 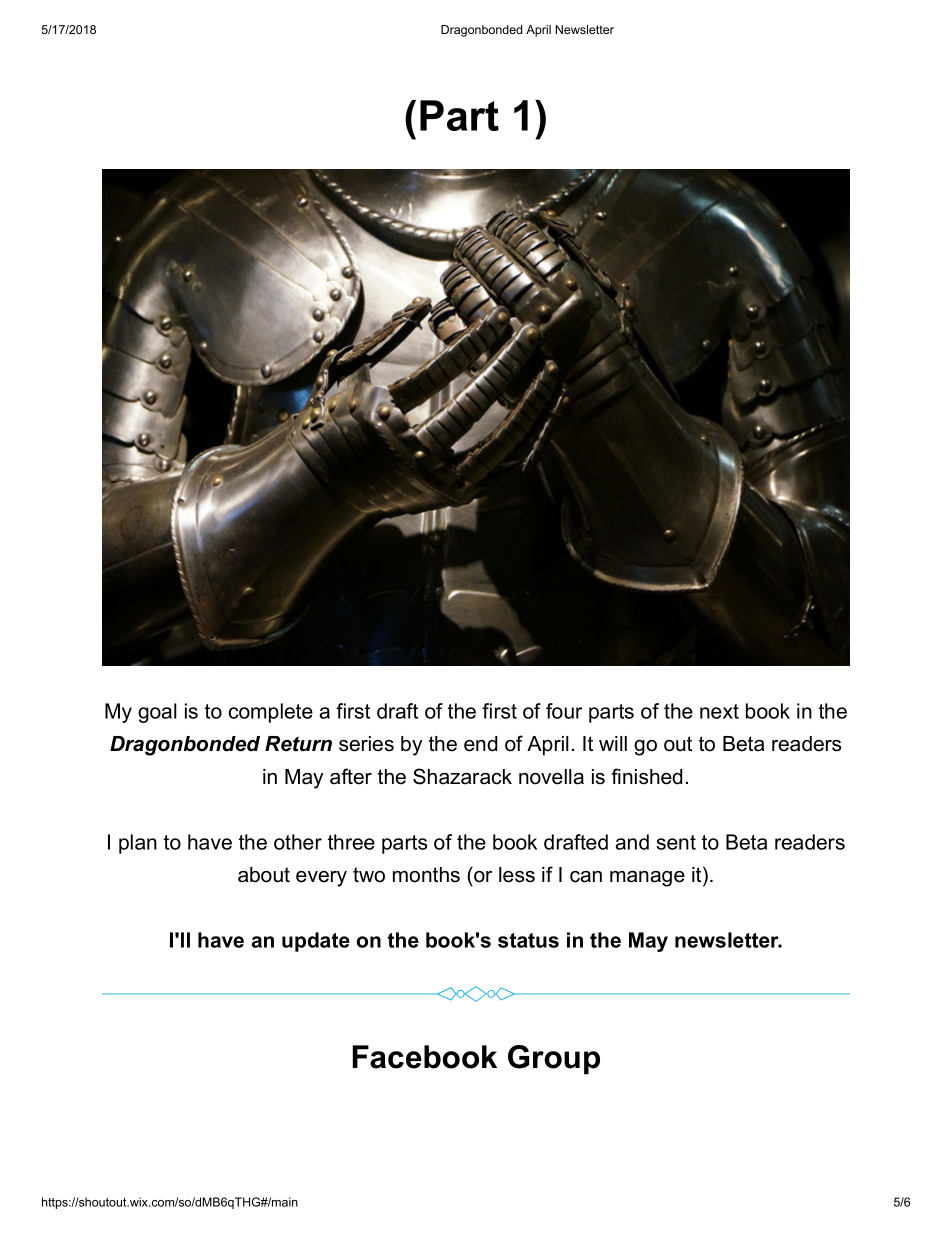 I want to click on manage, so click(x=647, y=879).
